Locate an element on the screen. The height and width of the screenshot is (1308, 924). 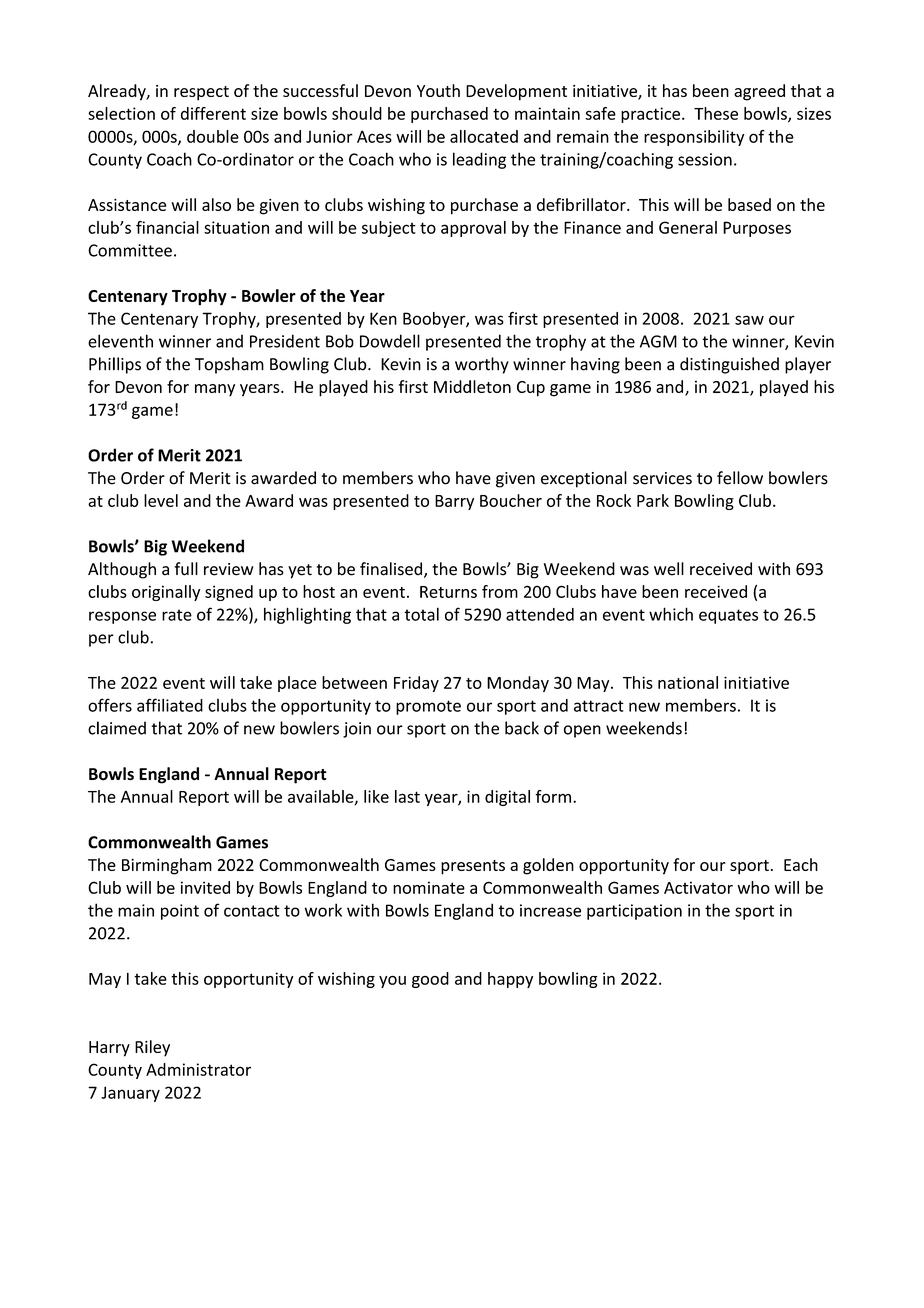
different is located at coordinates (213, 113).
